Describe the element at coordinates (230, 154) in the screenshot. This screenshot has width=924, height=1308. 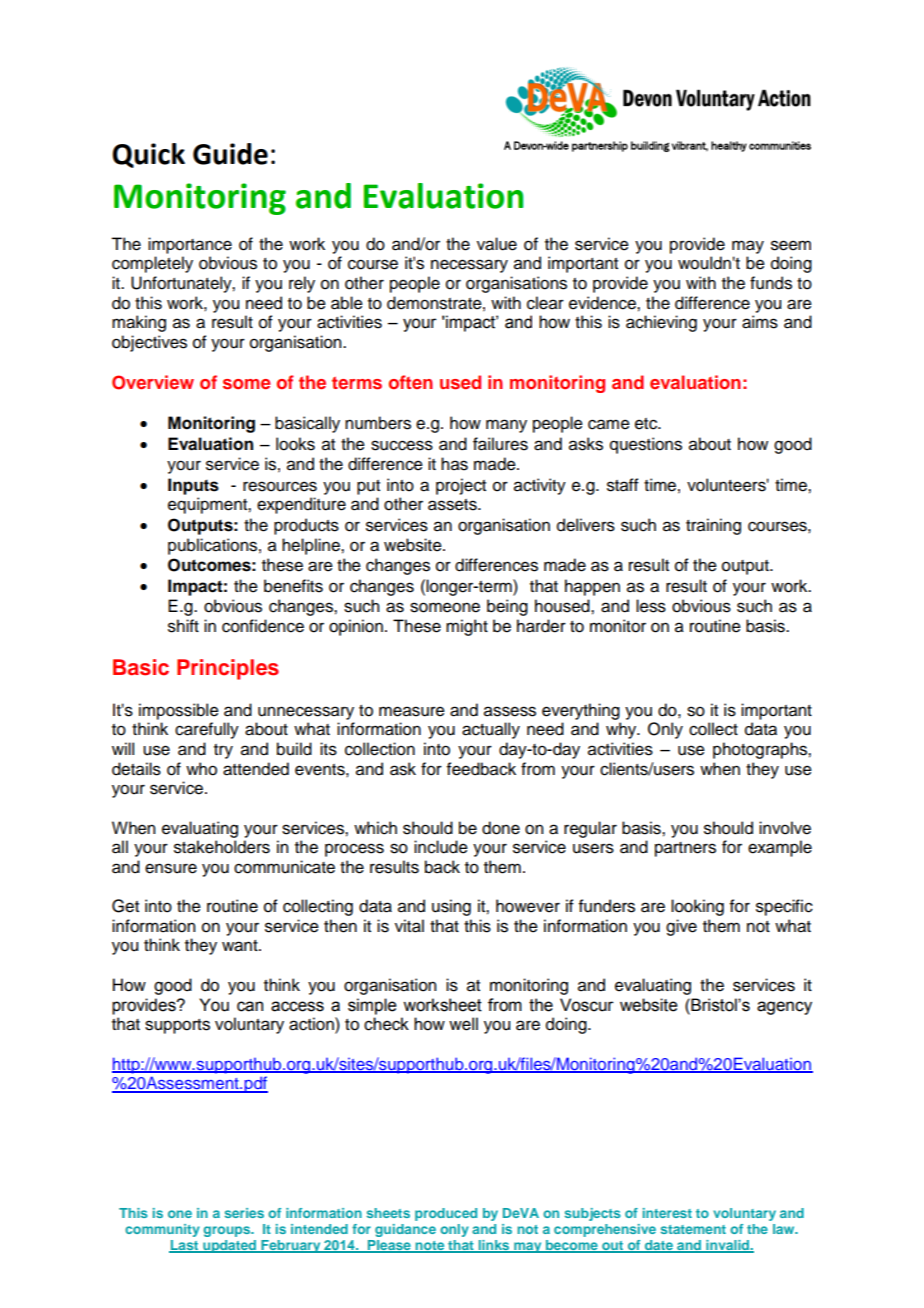
I see `Guide` at that location.
